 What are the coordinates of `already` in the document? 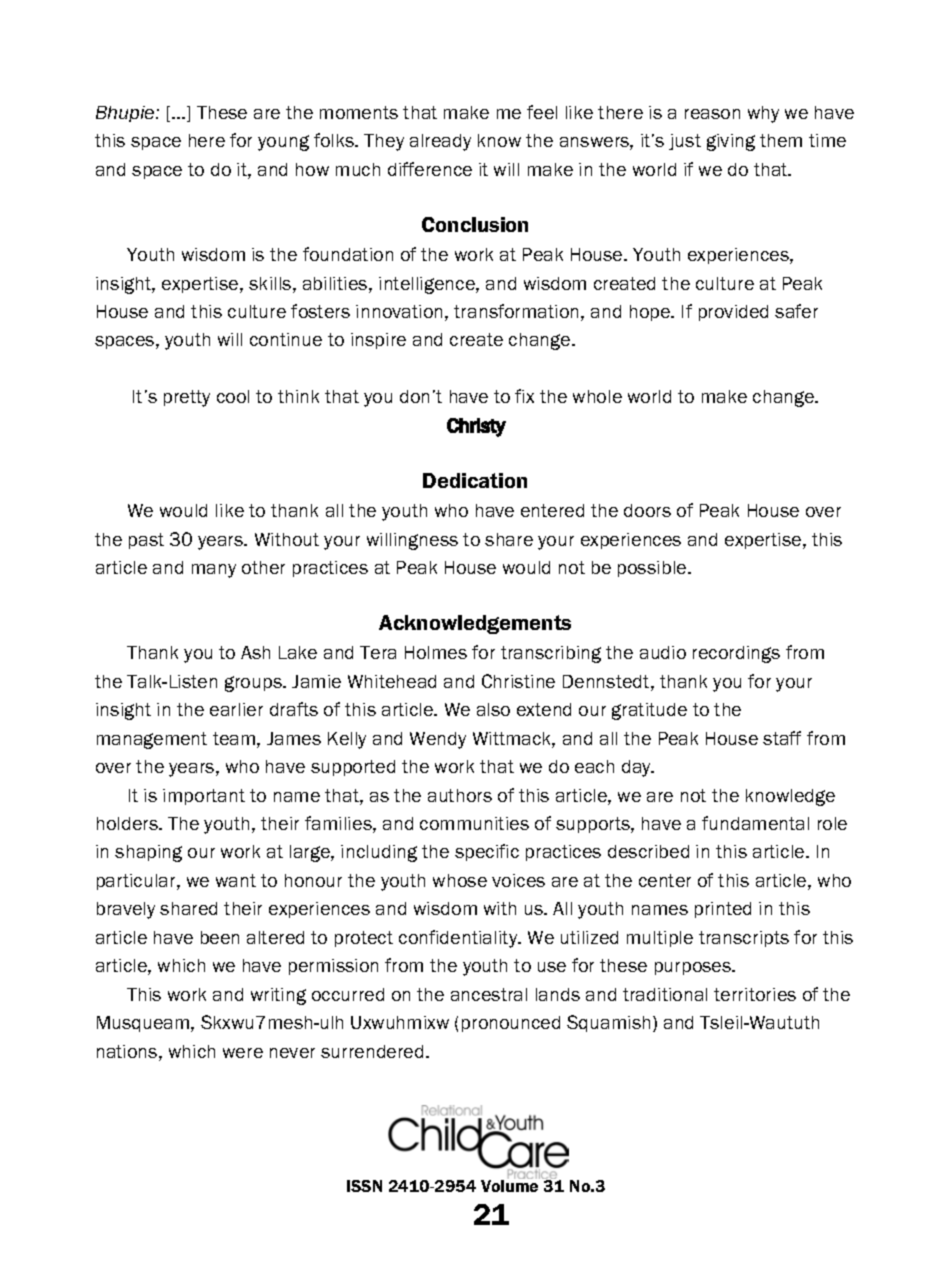 It's located at (440, 142).
